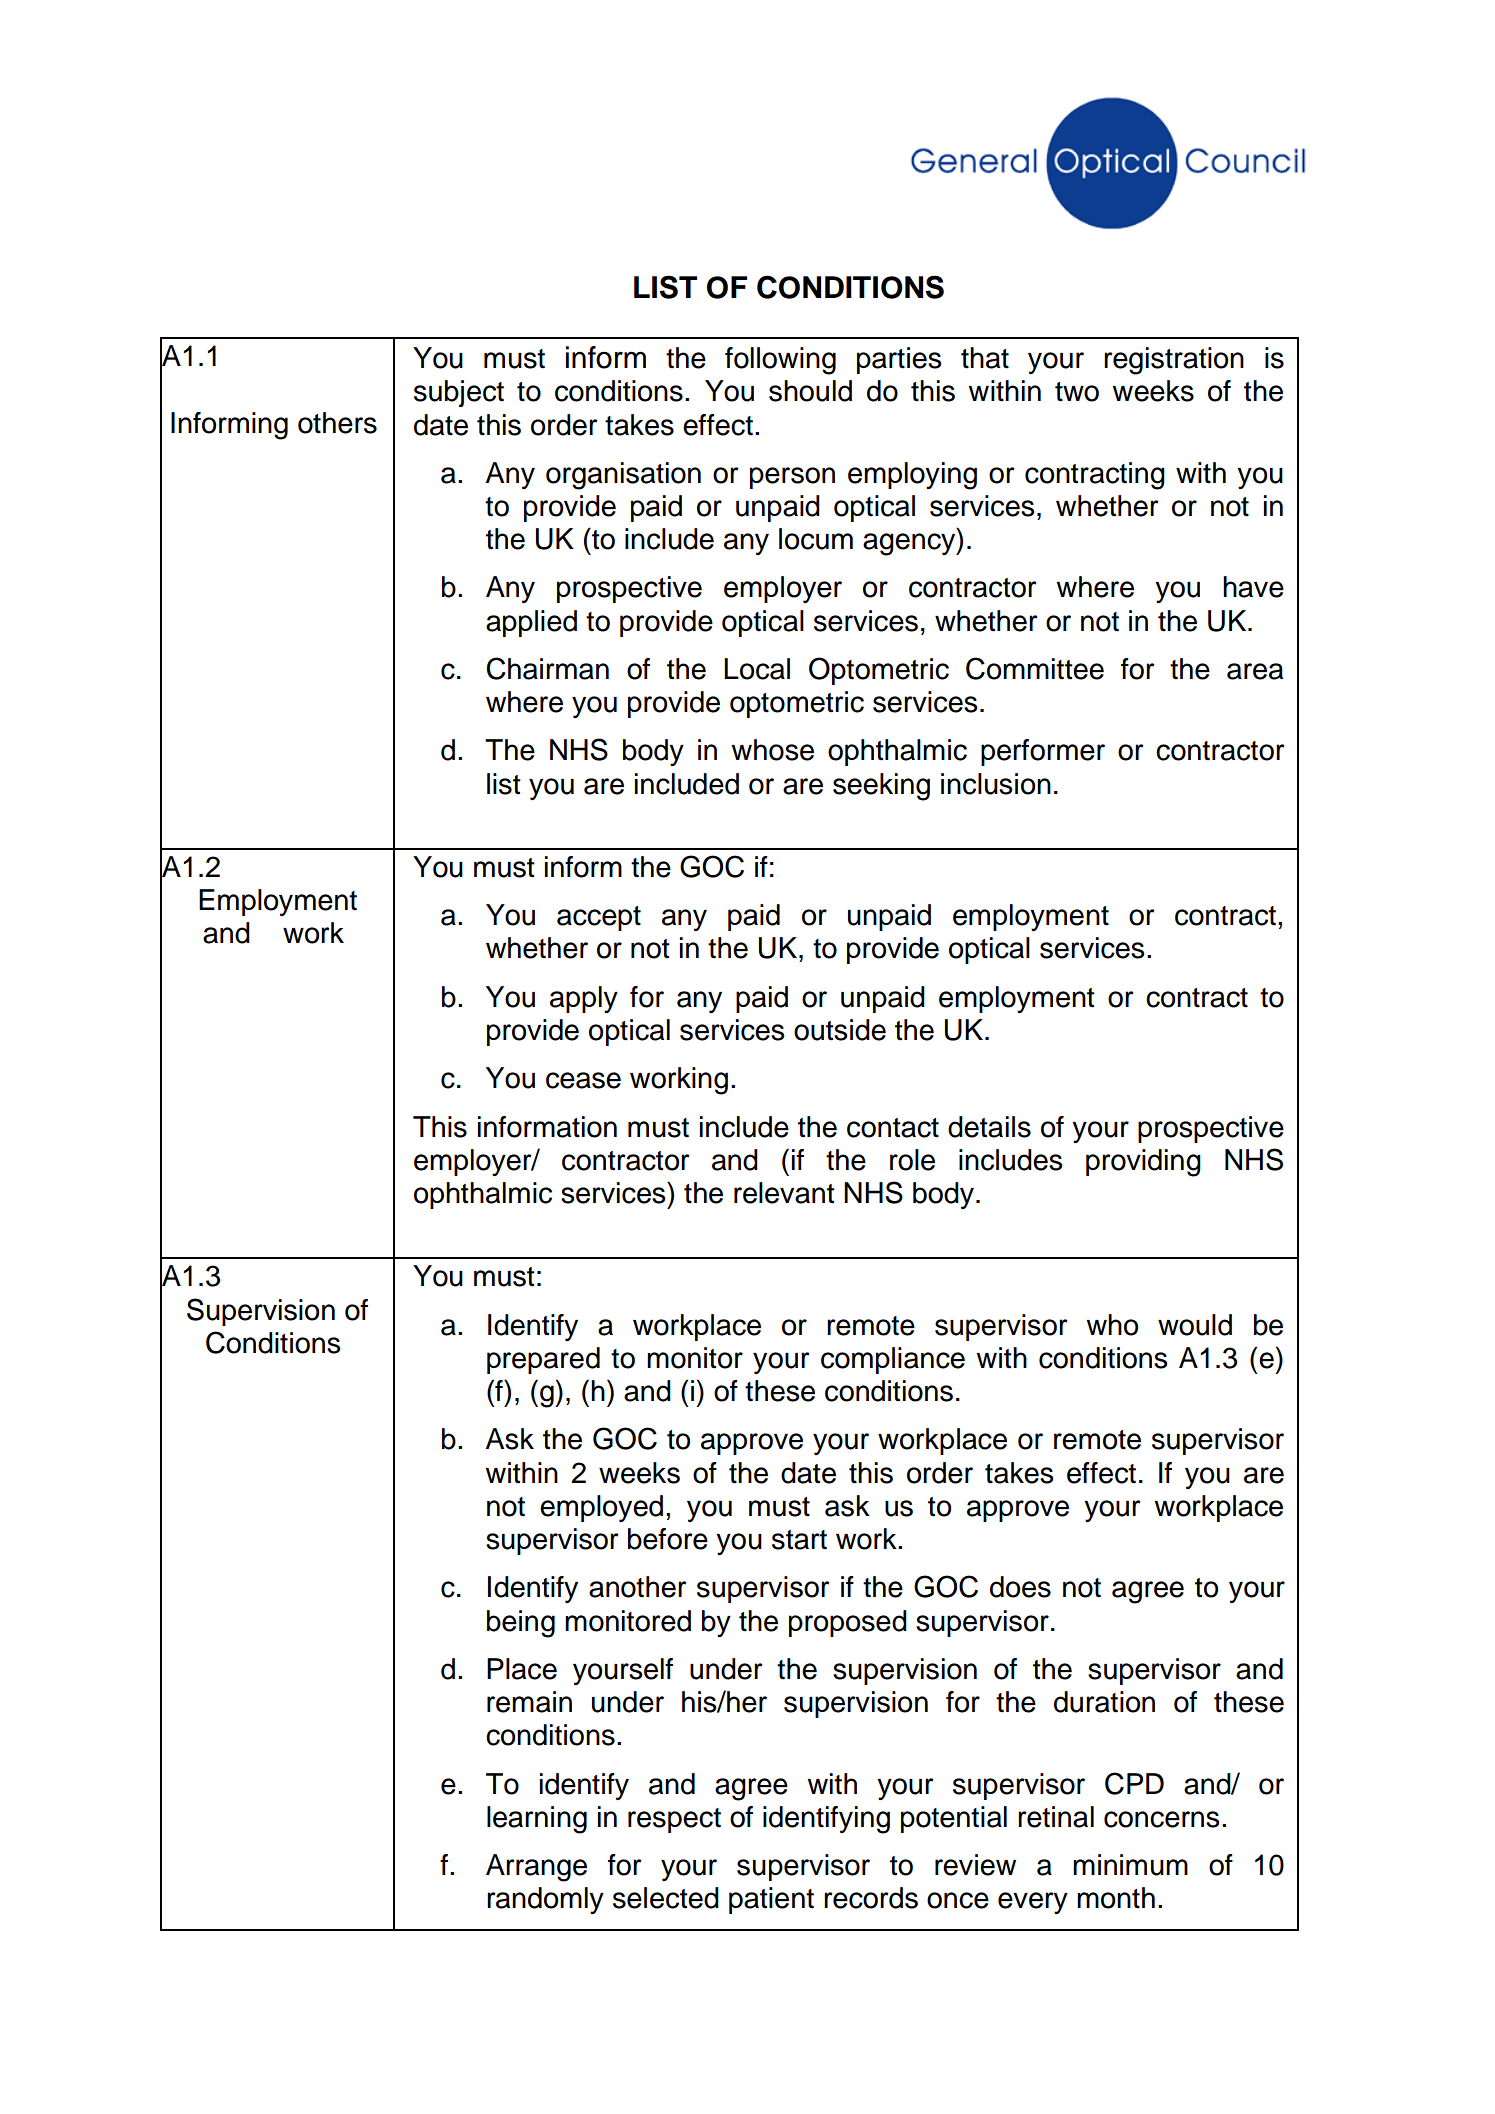  I want to click on registration, so click(1174, 361).
